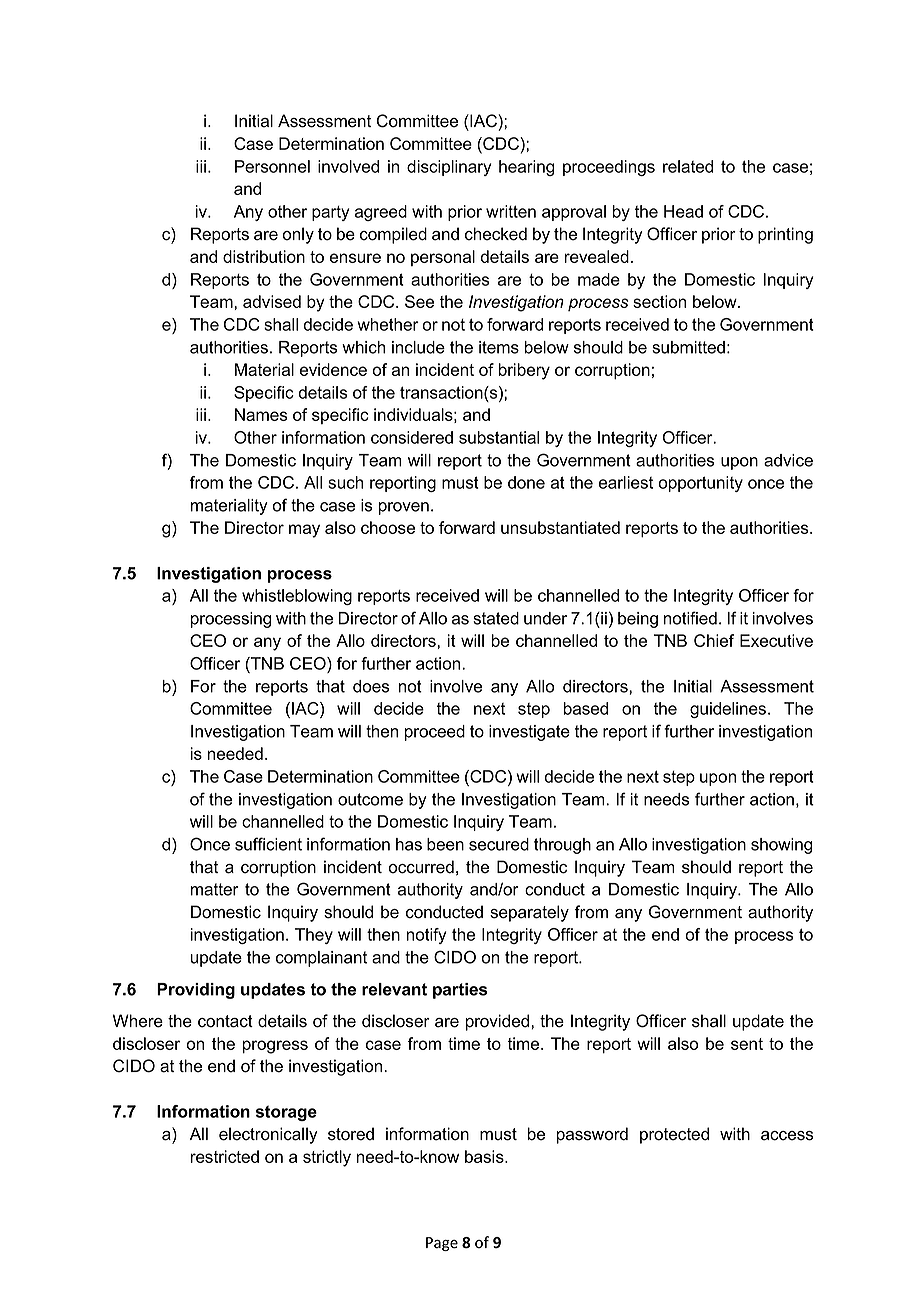 This page has width=924, height=1308. What do you see at coordinates (529, 733) in the page?
I see `investigate` at bounding box center [529, 733].
